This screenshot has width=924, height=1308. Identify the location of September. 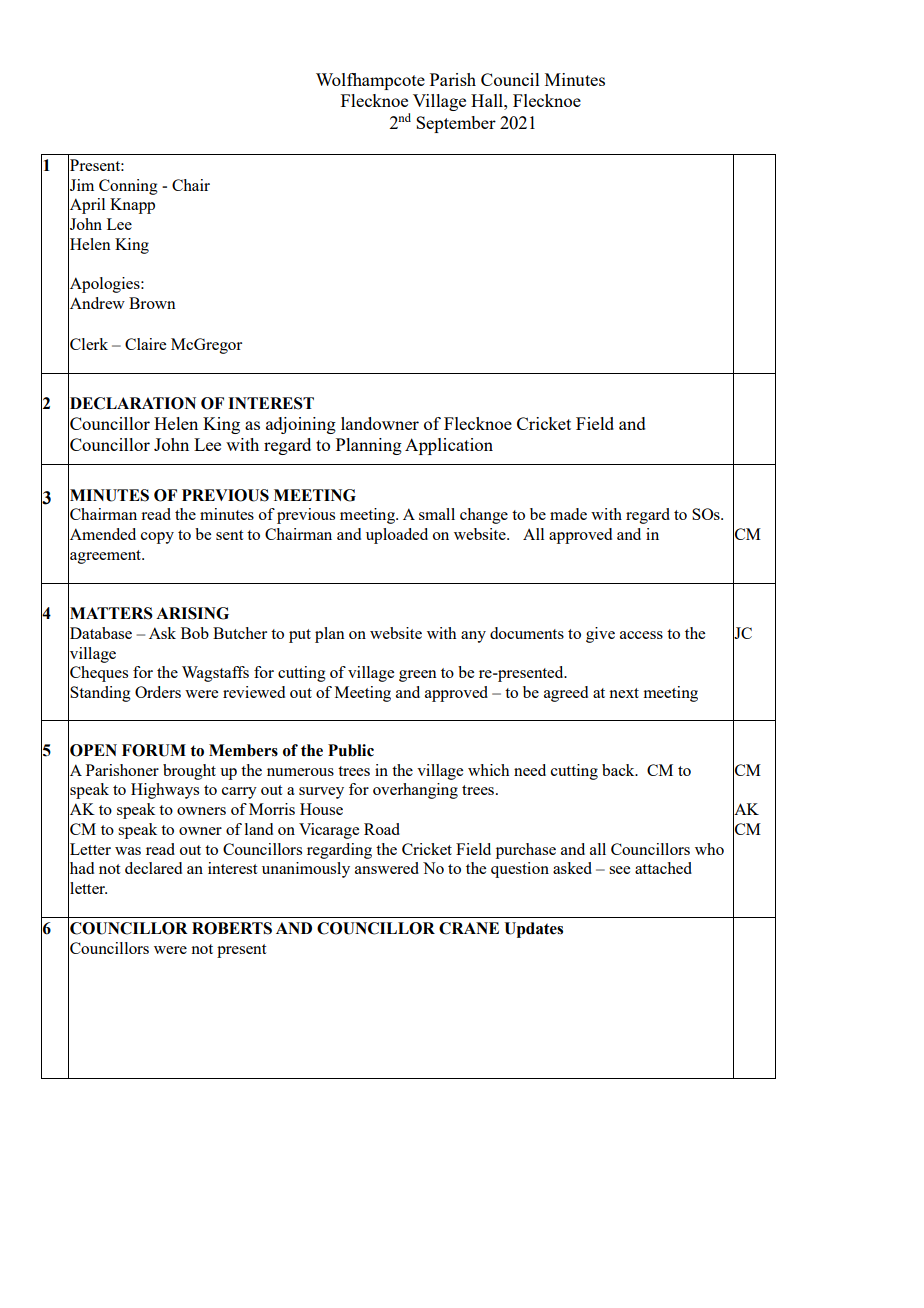
(456, 124).
